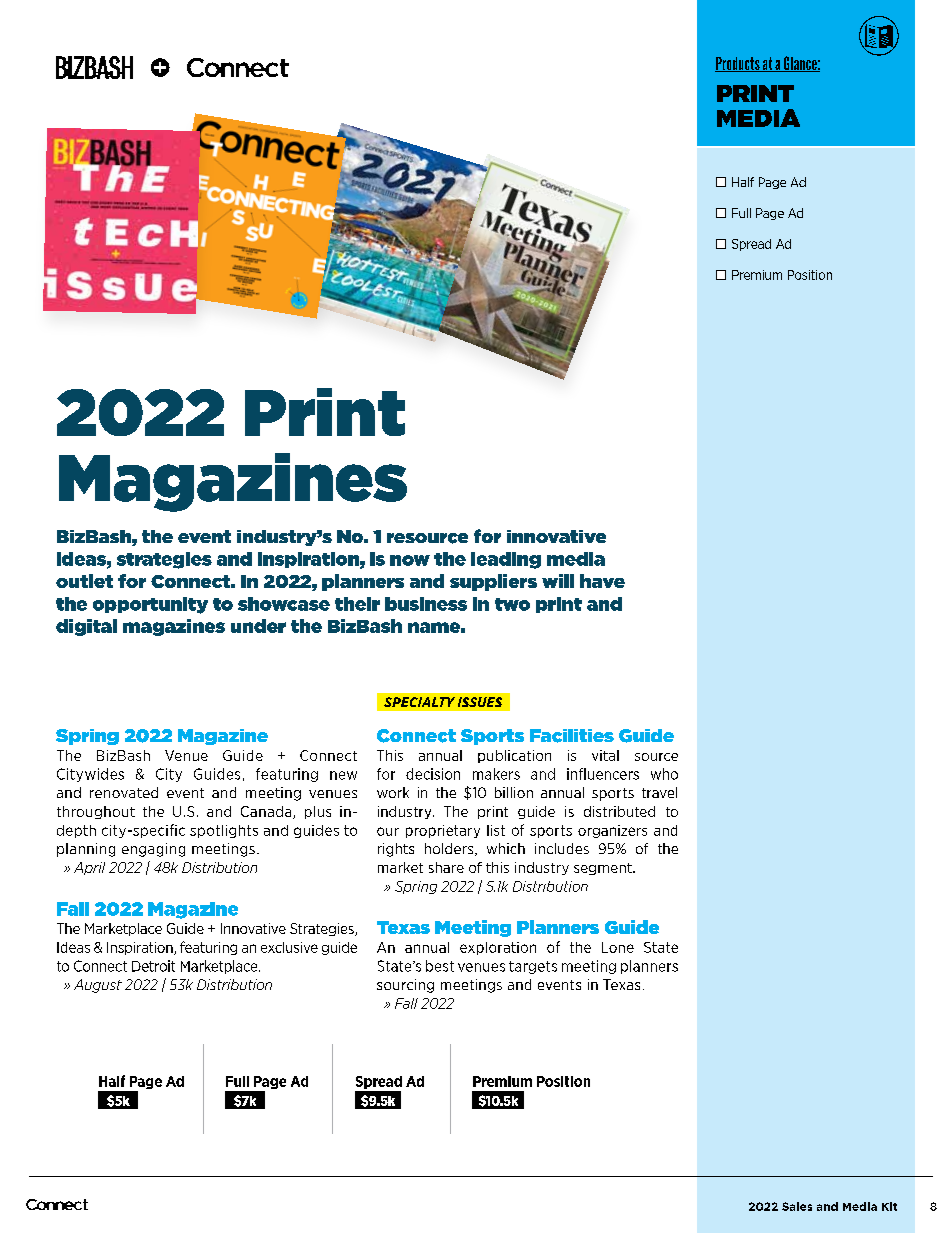 The image size is (952, 1233). I want to click on will, so click(558, 581).
